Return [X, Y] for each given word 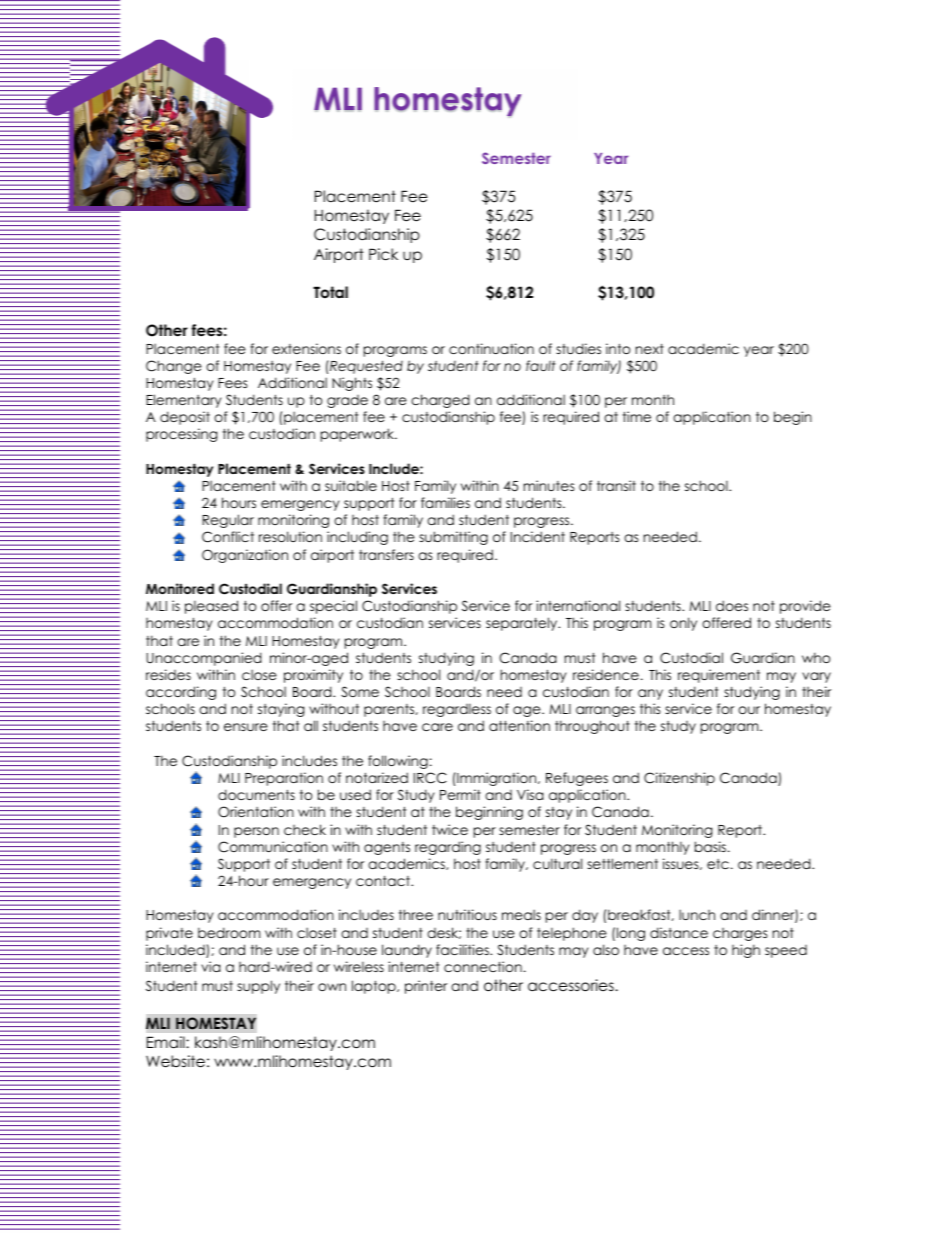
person [256, 832]
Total [330, 292]
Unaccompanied [204, 659]
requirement [719, 676]
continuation [491, 348]
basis [710, 846]
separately [523, 624]
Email [167, 1042]
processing [181, 435]
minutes [549, 485]
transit [616, 485]
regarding [448, 848]
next [650, 349]
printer [426, 987]
